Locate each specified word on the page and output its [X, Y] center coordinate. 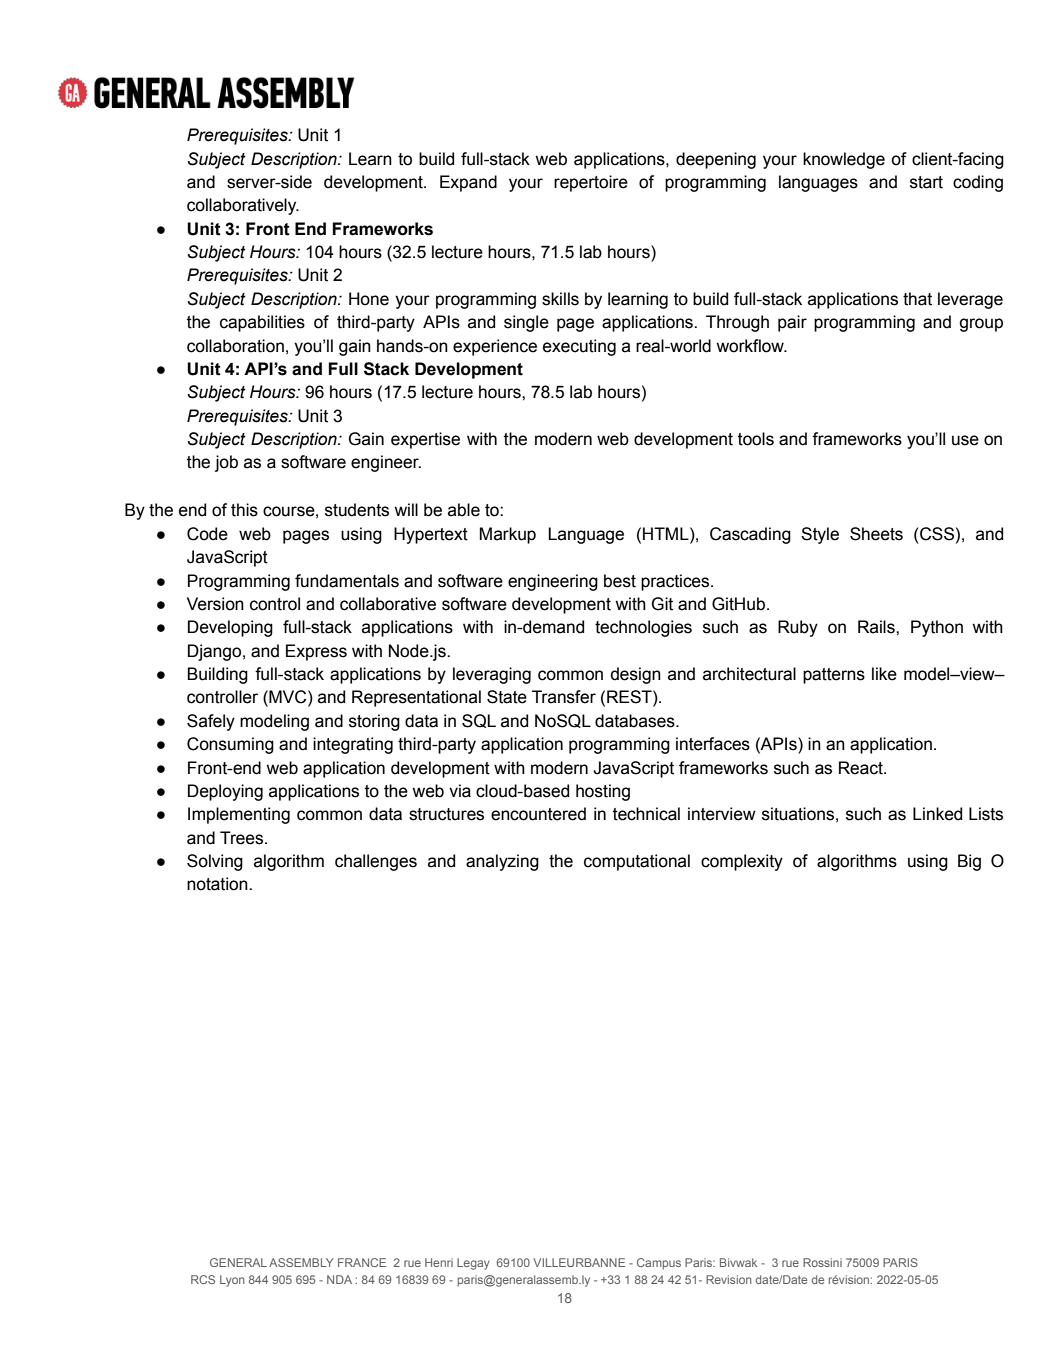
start [926, 182]
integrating [353, 745]
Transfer [564, 697]
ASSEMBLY [301, 1262]
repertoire [591, 183]
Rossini [822, 1262]
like [884, 674]
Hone [369, 299]
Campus [659, 1264]
